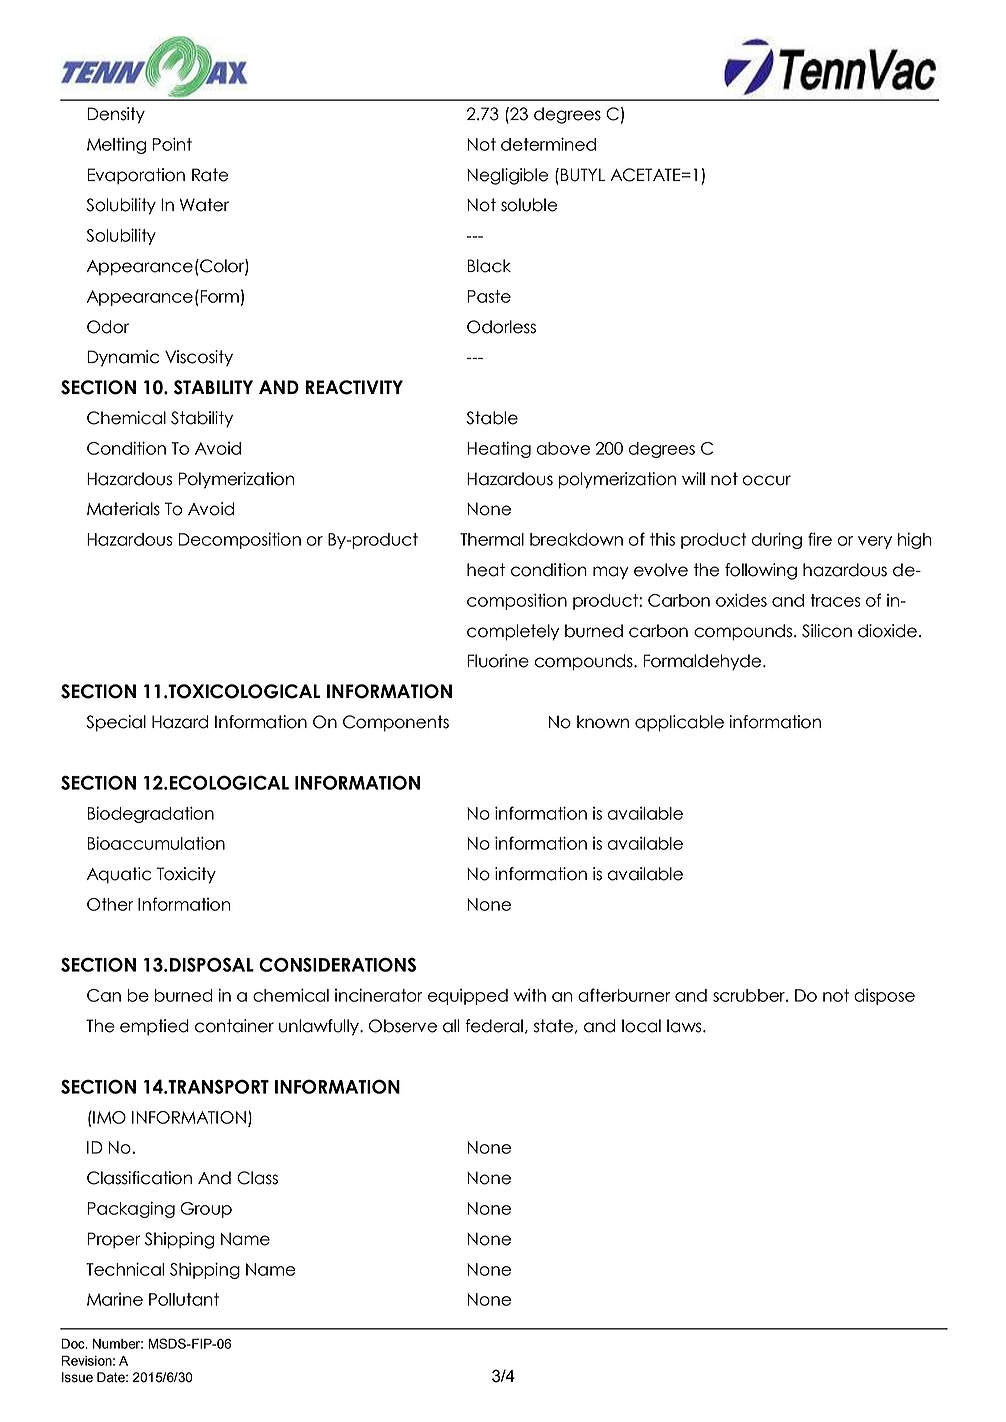 The image size is (1006, 1422). I want to click on Special, so click(116, 723).
